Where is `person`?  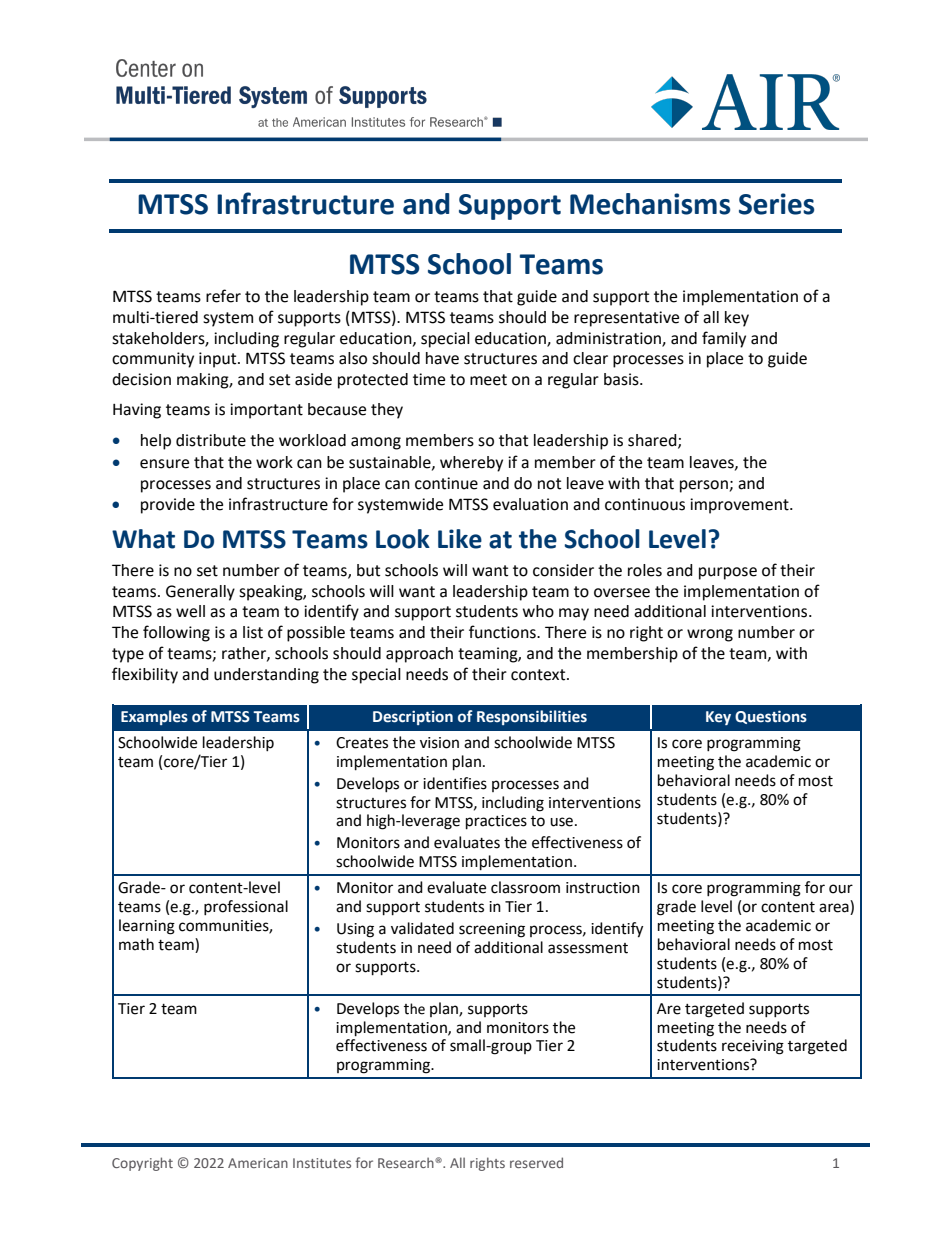 person is located at coordinates (704, 486).
